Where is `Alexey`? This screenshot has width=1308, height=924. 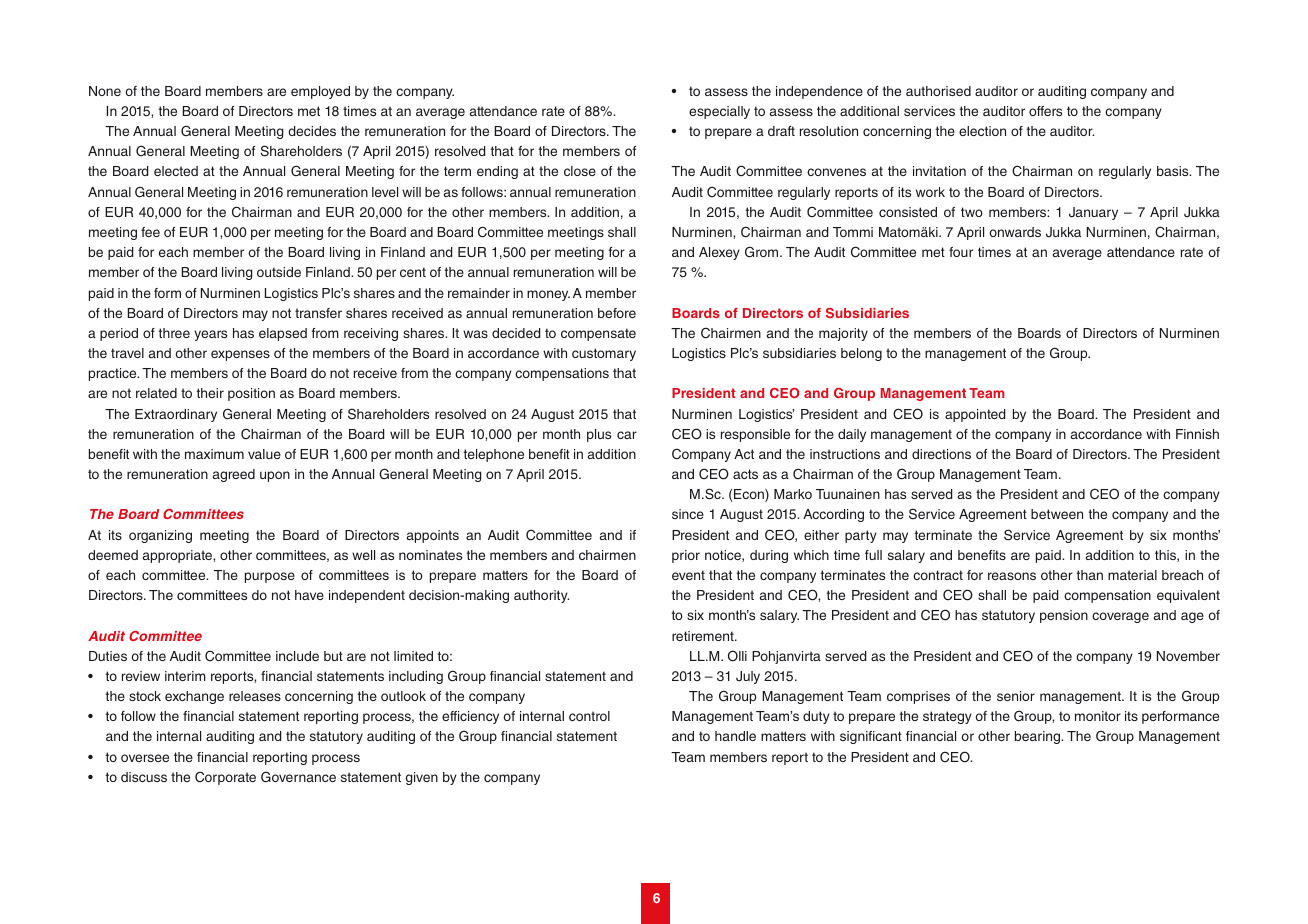
Alexey is located at coordinates (719, 253).
